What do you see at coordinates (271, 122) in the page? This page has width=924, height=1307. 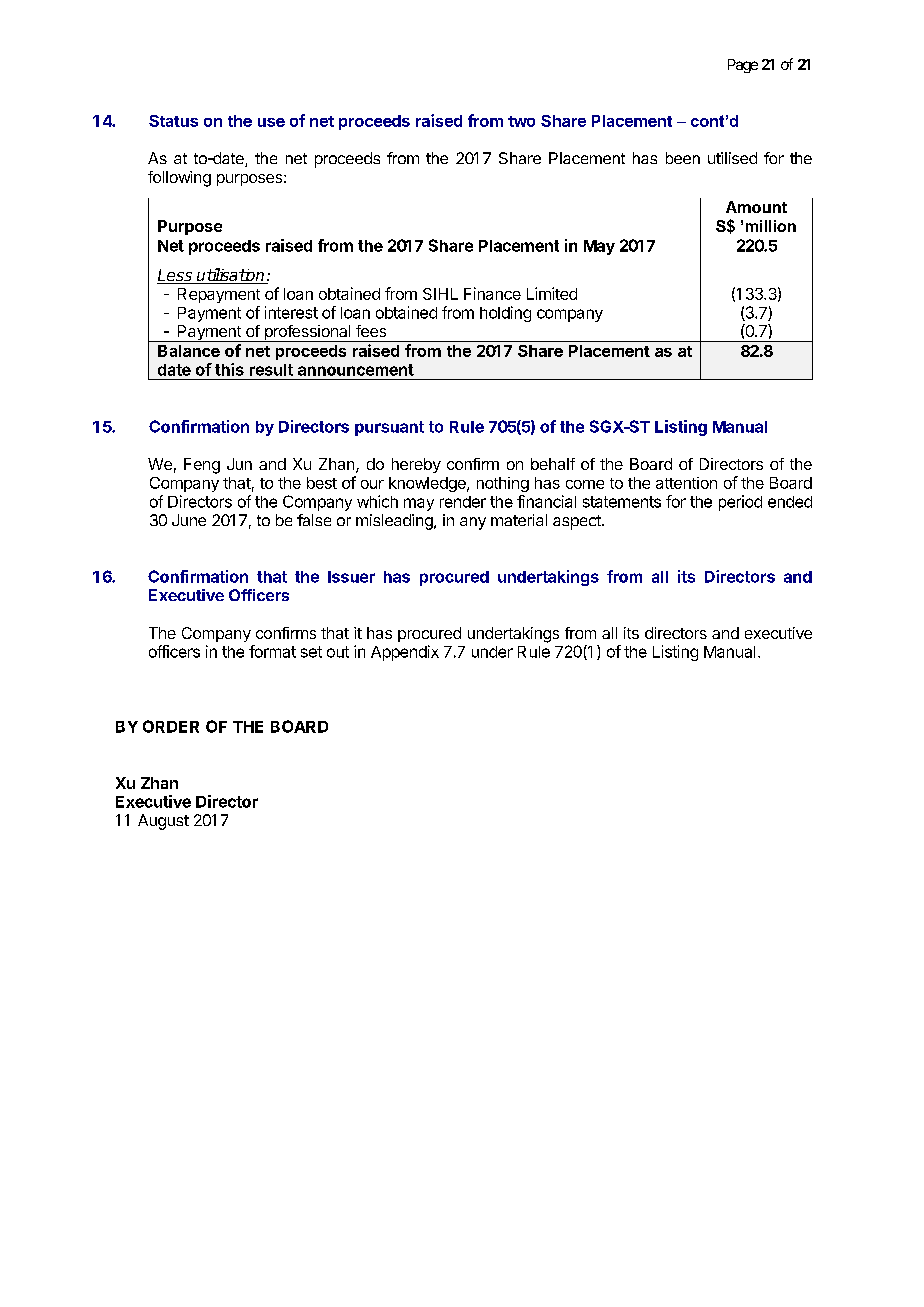 I see `use` at bounding box center [271, 122].
